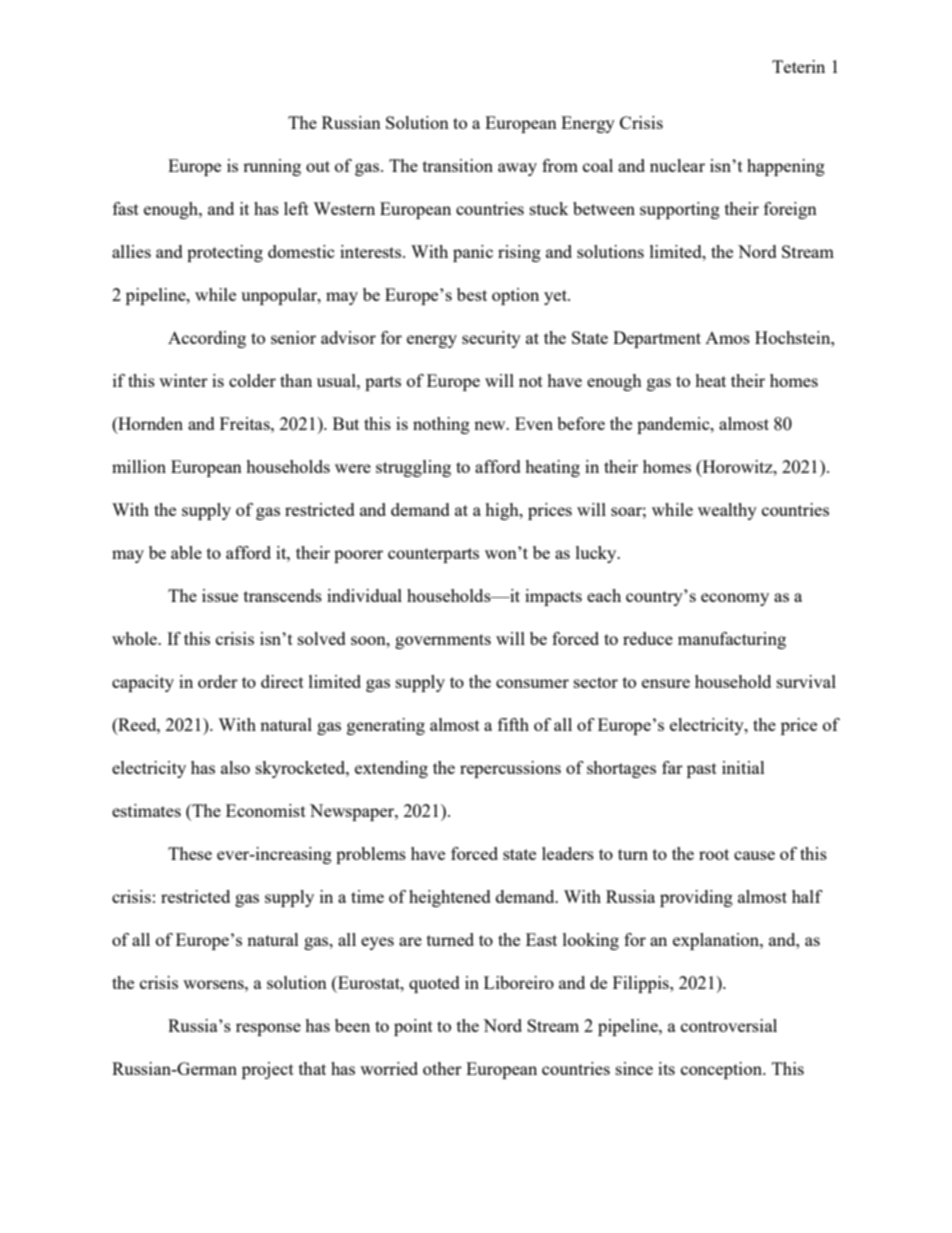 The image size is (952, 1233). What do you see at coordinates (443, 641) in the document?
I see `governments` at bounding box center [443, 641].
